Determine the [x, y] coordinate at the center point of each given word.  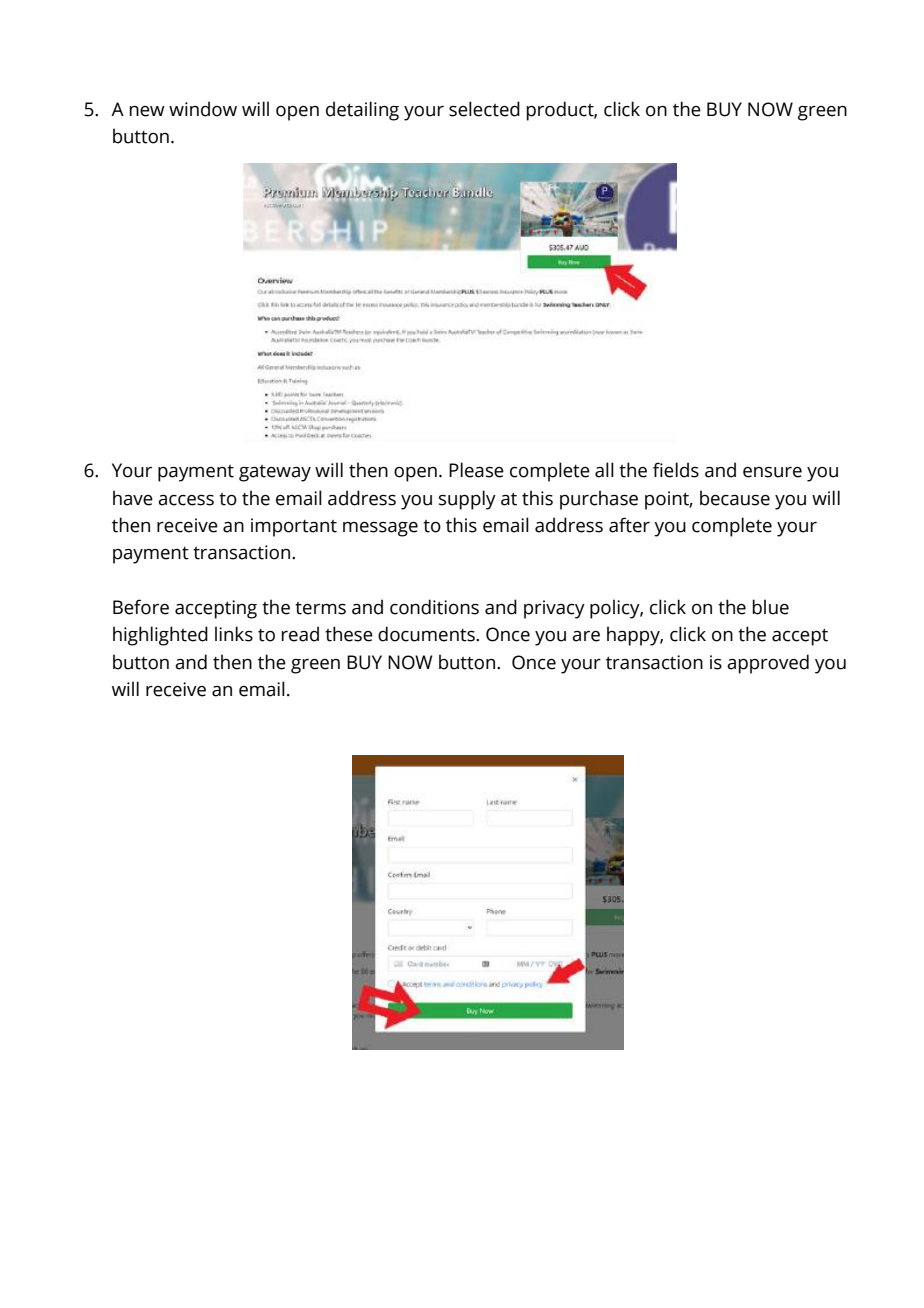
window [203, 109]
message [380, 529]
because [735, 498]
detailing [362, 111]
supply [467, 500]
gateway [275, 473]
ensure [772, 472]
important [294, 527]
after [629, 525]
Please [476, 470]
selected [484, 109]
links [234, 634]
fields [676, 470]
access [186, 500]
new [147, 111]
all [604, 470]
